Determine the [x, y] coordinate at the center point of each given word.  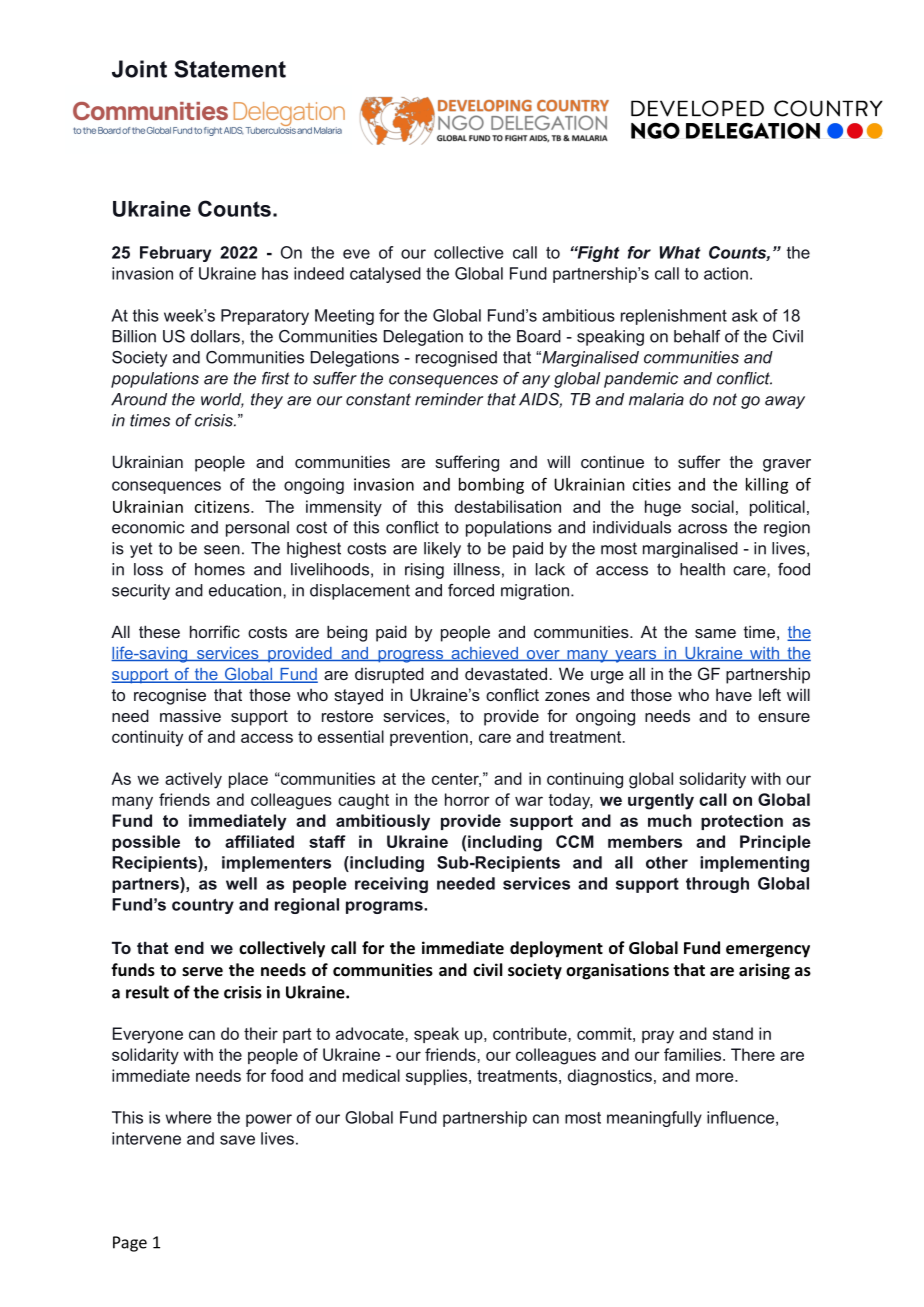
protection [742, 822]
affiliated [259, 841]
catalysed [385, 275]
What [680, 252]
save [237, 1140]
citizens [223, 506]
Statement [230, 69]
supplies [438, 1077]
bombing [491, 486]
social [712, 506]
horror [467, 799]
